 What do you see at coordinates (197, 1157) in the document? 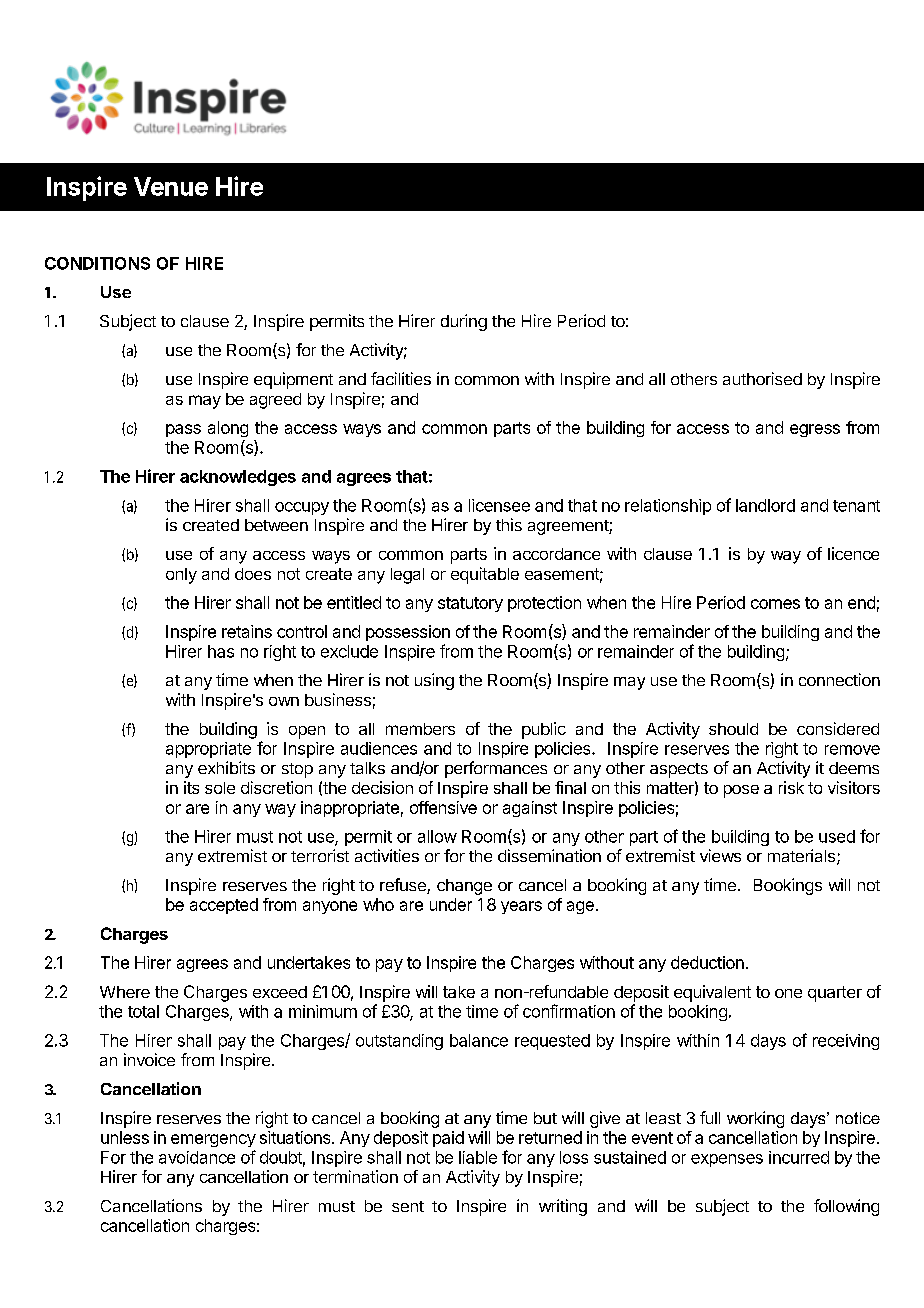
I see `avoidance` at bounding box center [197, 1157].
